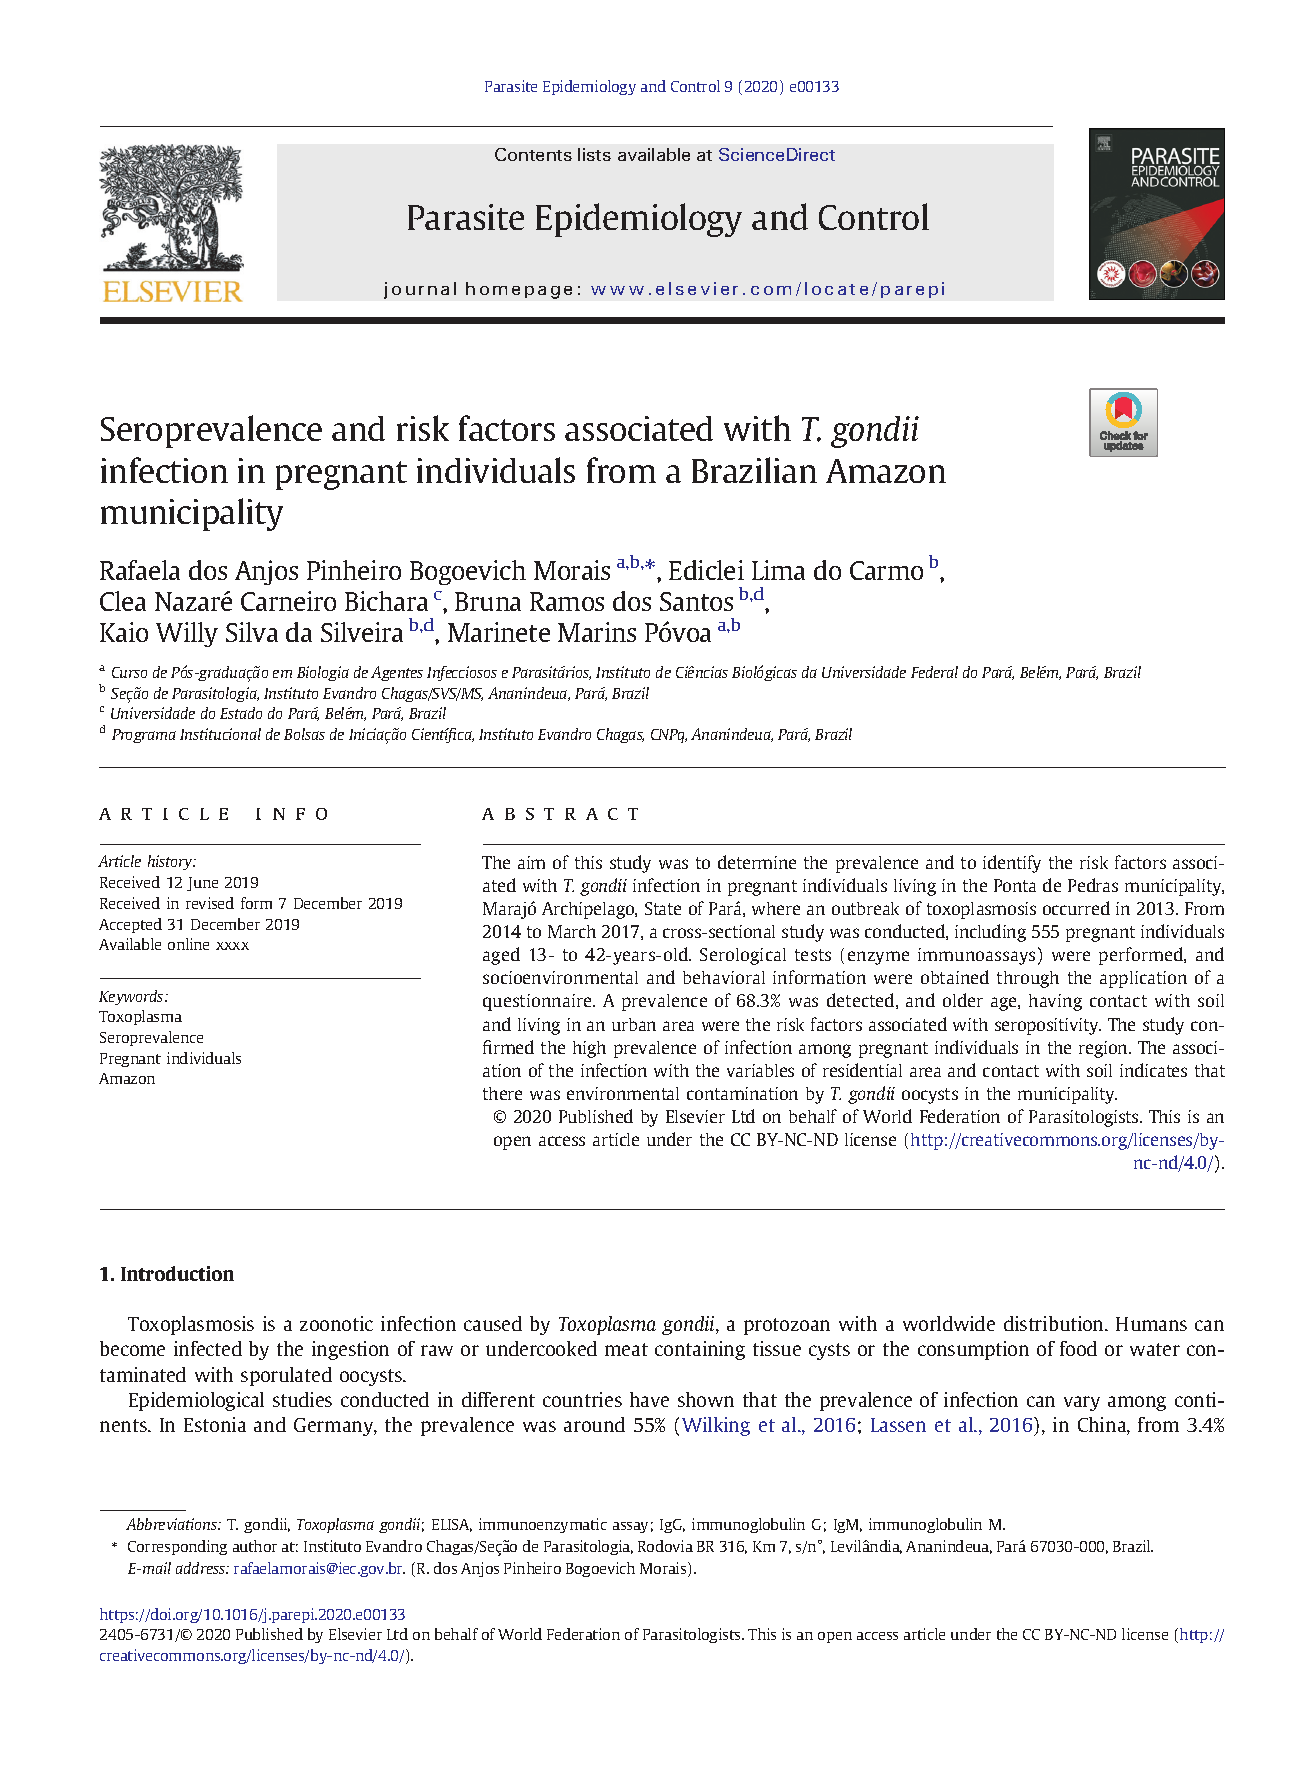 The height and width of the image is (1792, 1314). I want to click on Santos, so click(696, 601).
